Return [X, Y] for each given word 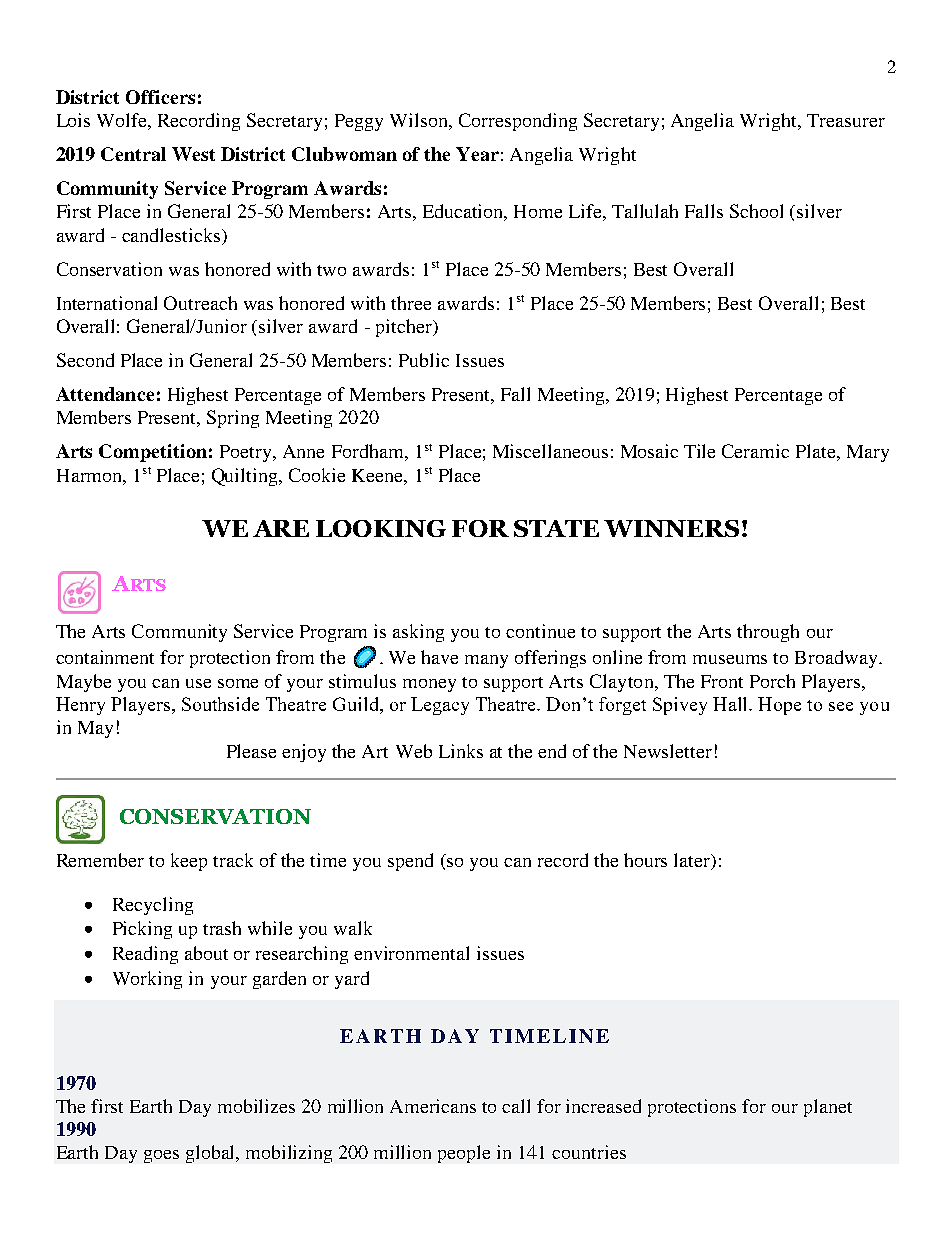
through [768, 633]
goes [161, 1156]
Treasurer [846, 120]
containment [105, 657]
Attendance [105, 394]
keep [189, 862]
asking [418, 633]
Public [424, 360]
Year [477, 154]
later [693, 861]
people [464, 1154]
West [193, 154]
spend [410, 862]
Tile [699, 451]
